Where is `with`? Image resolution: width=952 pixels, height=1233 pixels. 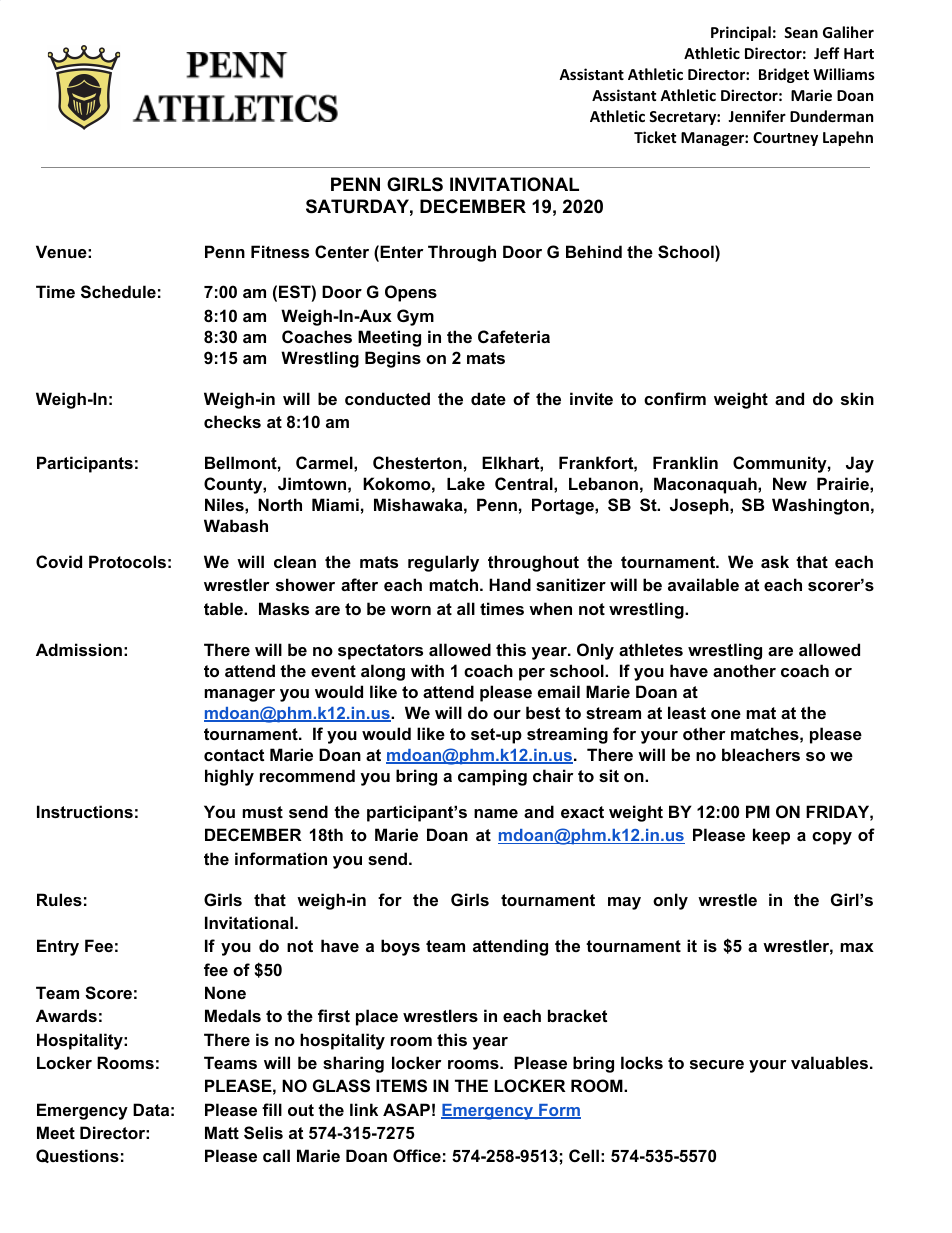
with is located at coordinates (427, 670).
